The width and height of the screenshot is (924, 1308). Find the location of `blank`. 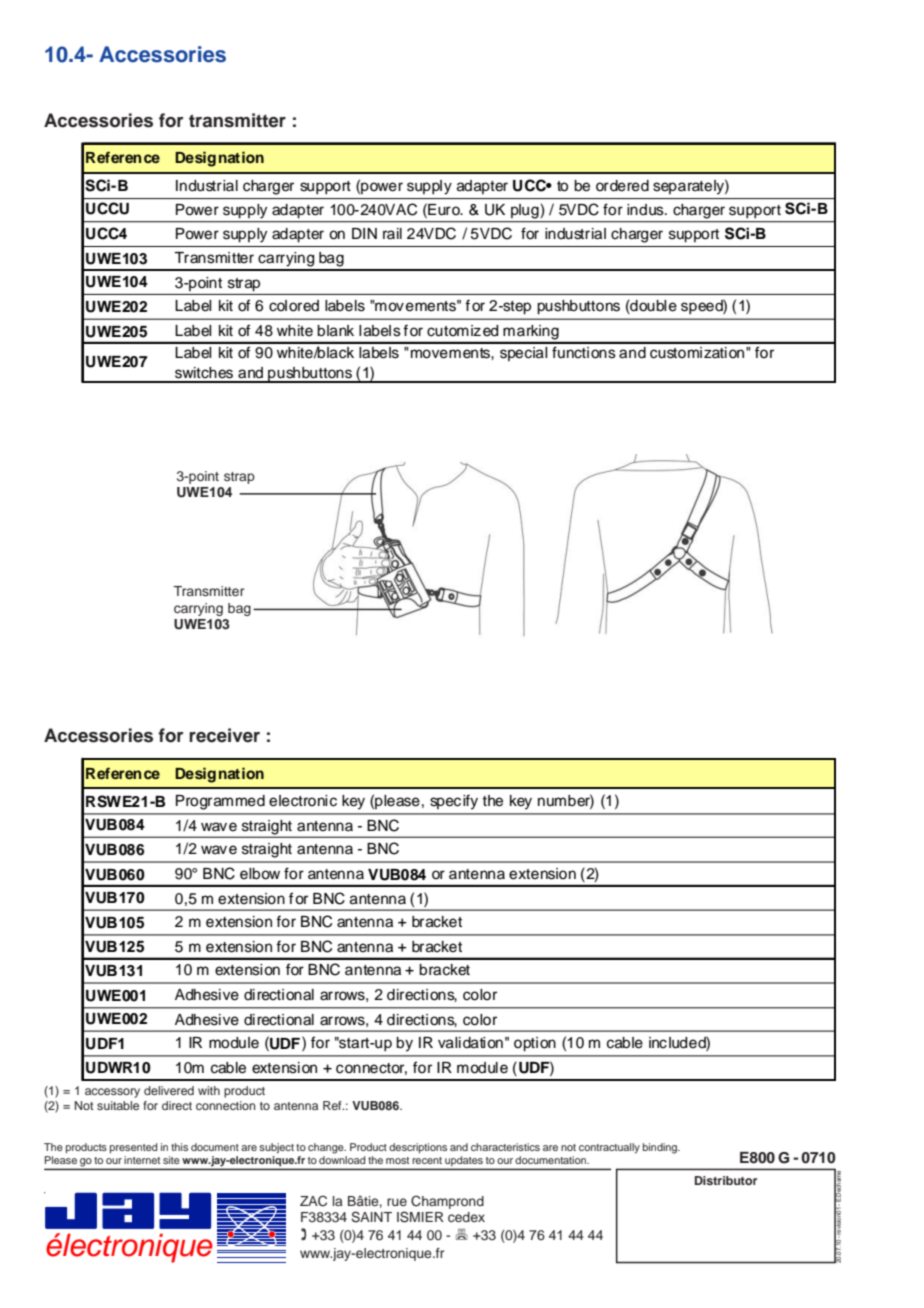

blank is located at coordinates (335, 331).
